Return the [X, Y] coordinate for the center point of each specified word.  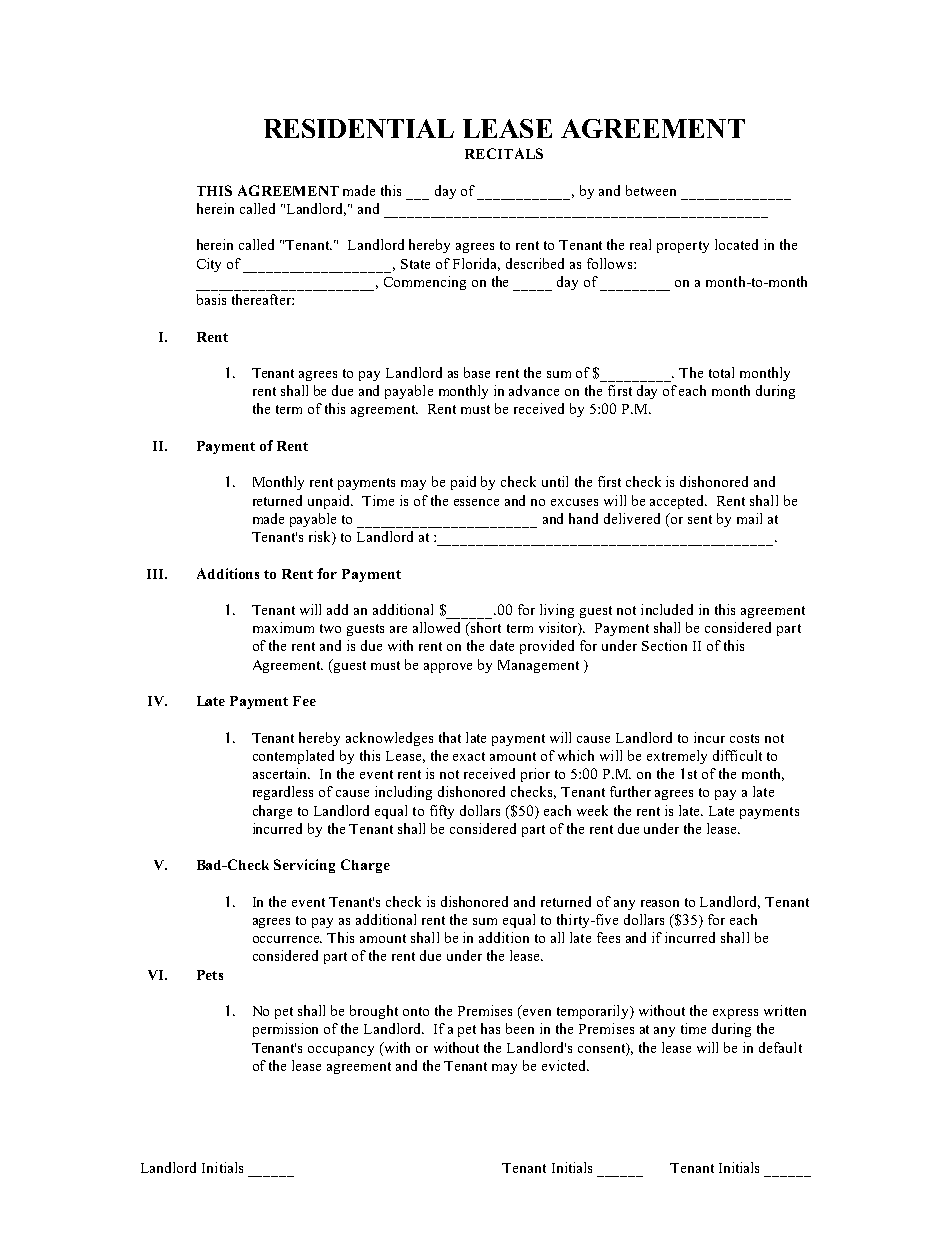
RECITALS [504, 153]
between [651, 190]
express [735, 1014]
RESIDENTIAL [359, 128]
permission [285, 1030]
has [490, 1028]
